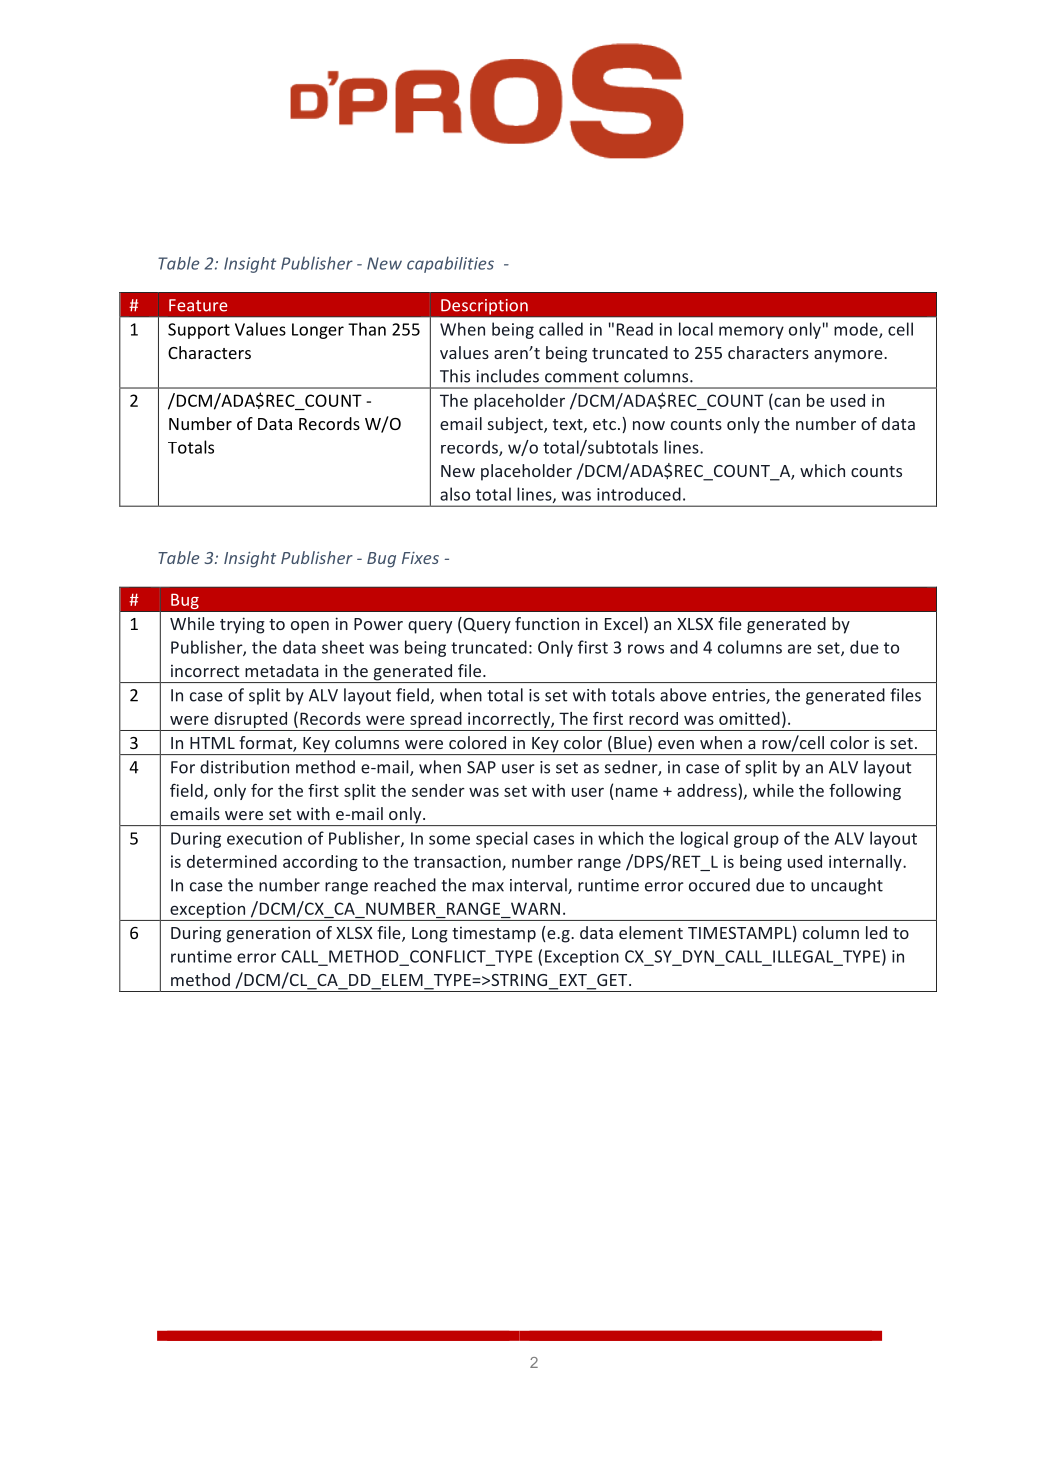 The width and height of the screenshot is (1039, 1469). What do you see at coordinates (751, 332) in the screenshot?
I see `memory` at bounding box center [751, 332].
